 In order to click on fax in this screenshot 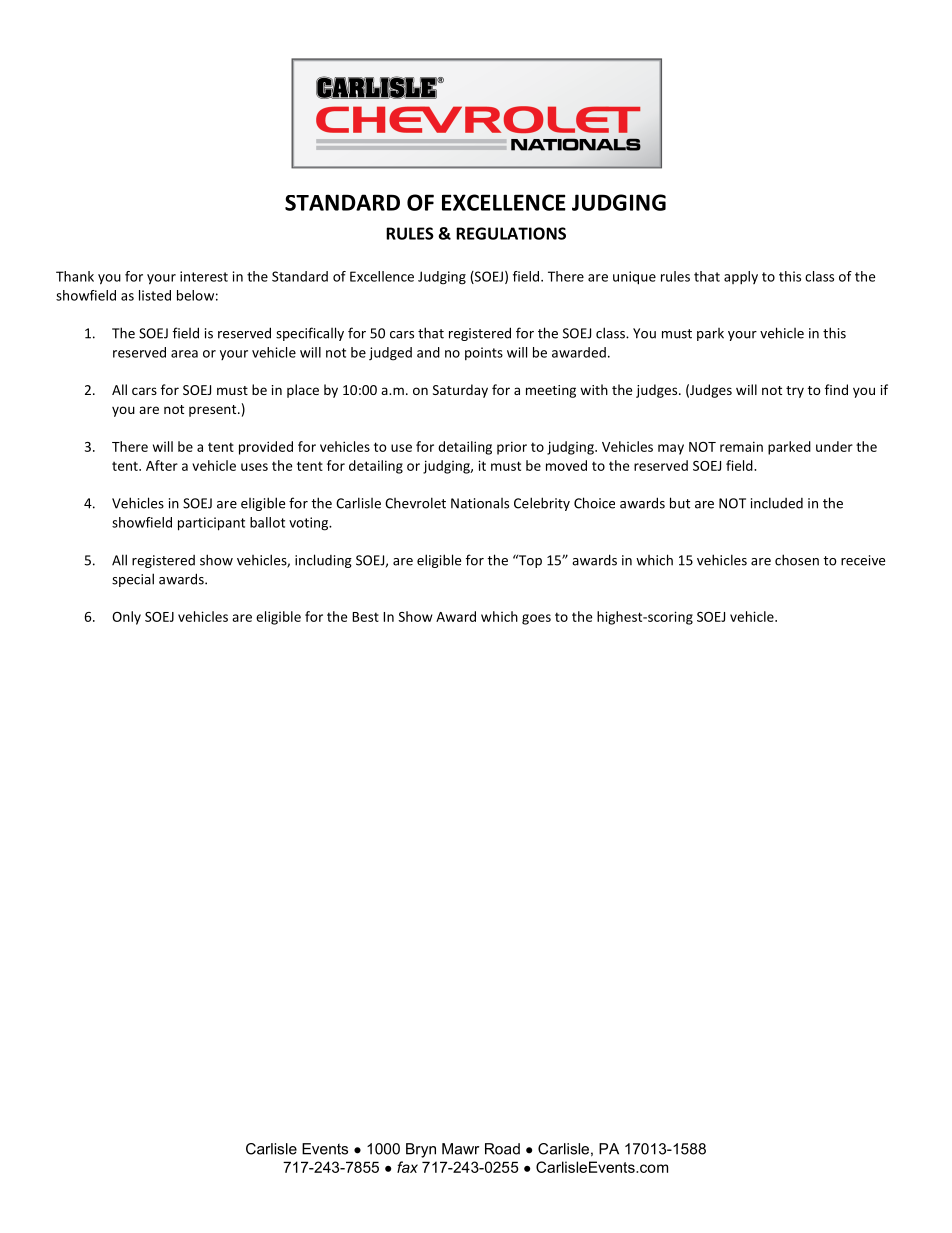, I will do `click(407, 1167)`.
